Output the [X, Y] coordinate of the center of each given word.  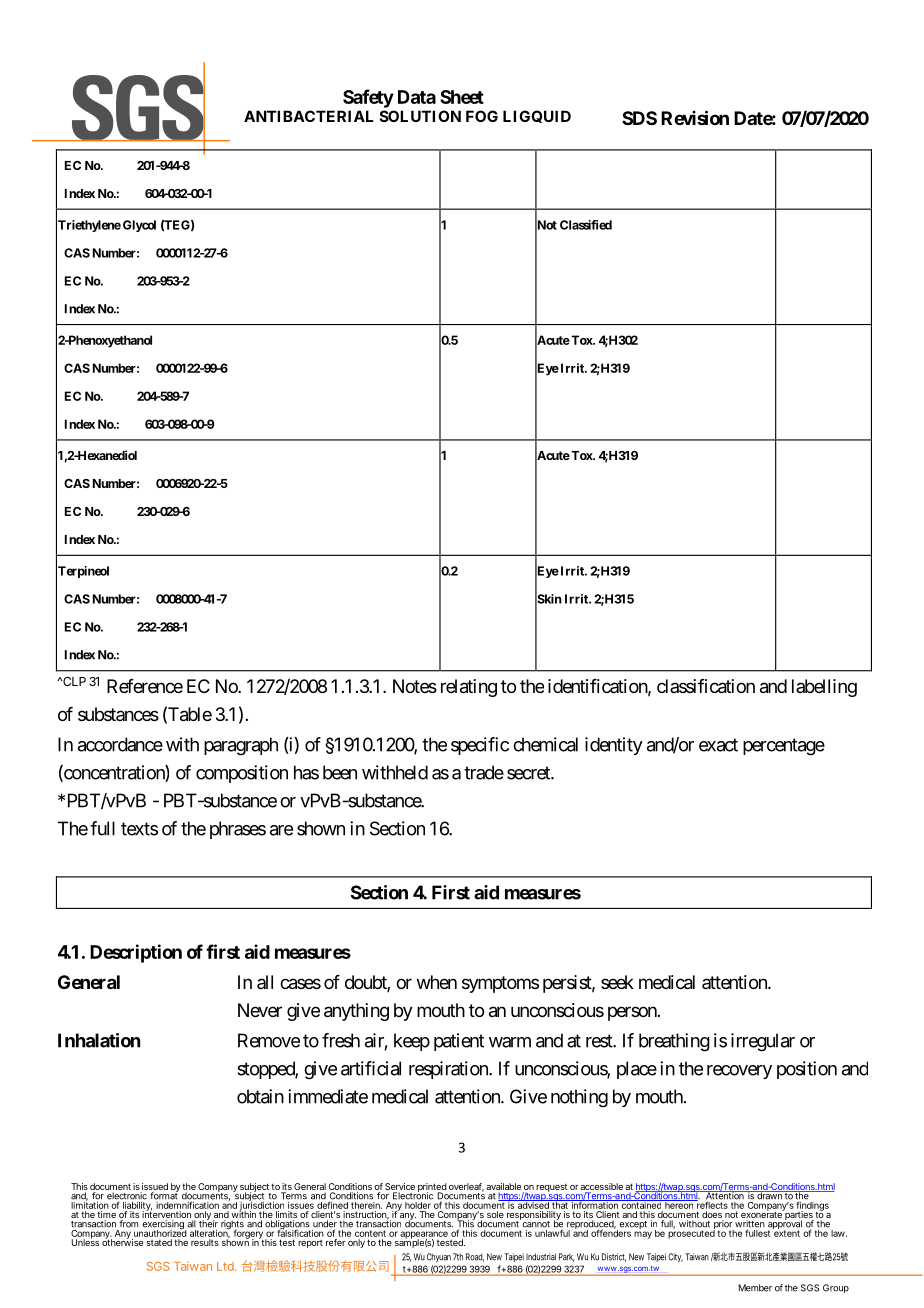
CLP [73, 681]
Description [136, 953]
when [437, 982]
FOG [482, 116]
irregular [763, 1042]
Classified [586, 225]
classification [706, 686]
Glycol [139, 226]
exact [718, 745]
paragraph [241, 746]
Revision [695, 117]
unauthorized [160, 1232]
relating [469, 688]
